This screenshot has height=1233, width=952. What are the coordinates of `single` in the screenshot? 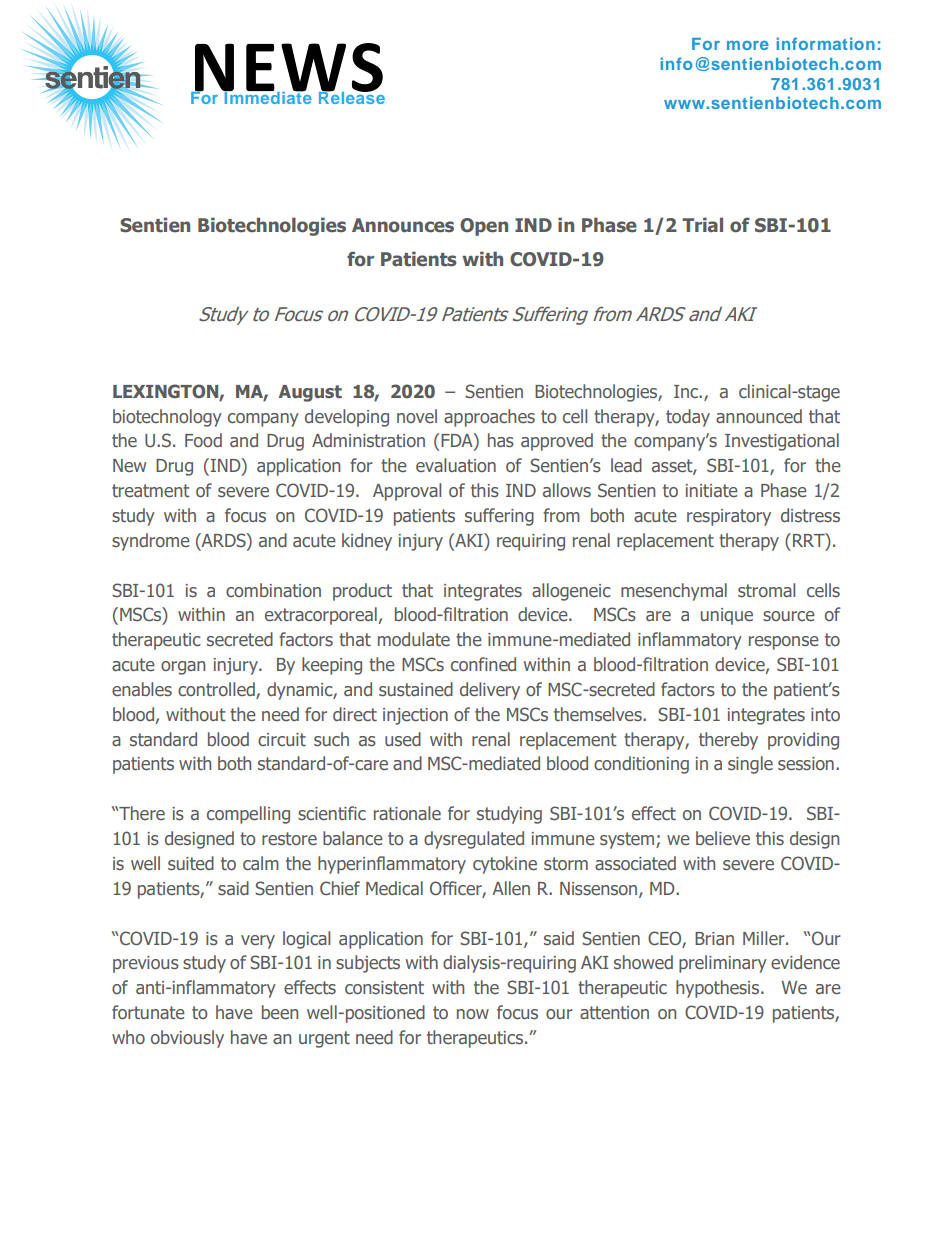 It's located at (750, 765).
